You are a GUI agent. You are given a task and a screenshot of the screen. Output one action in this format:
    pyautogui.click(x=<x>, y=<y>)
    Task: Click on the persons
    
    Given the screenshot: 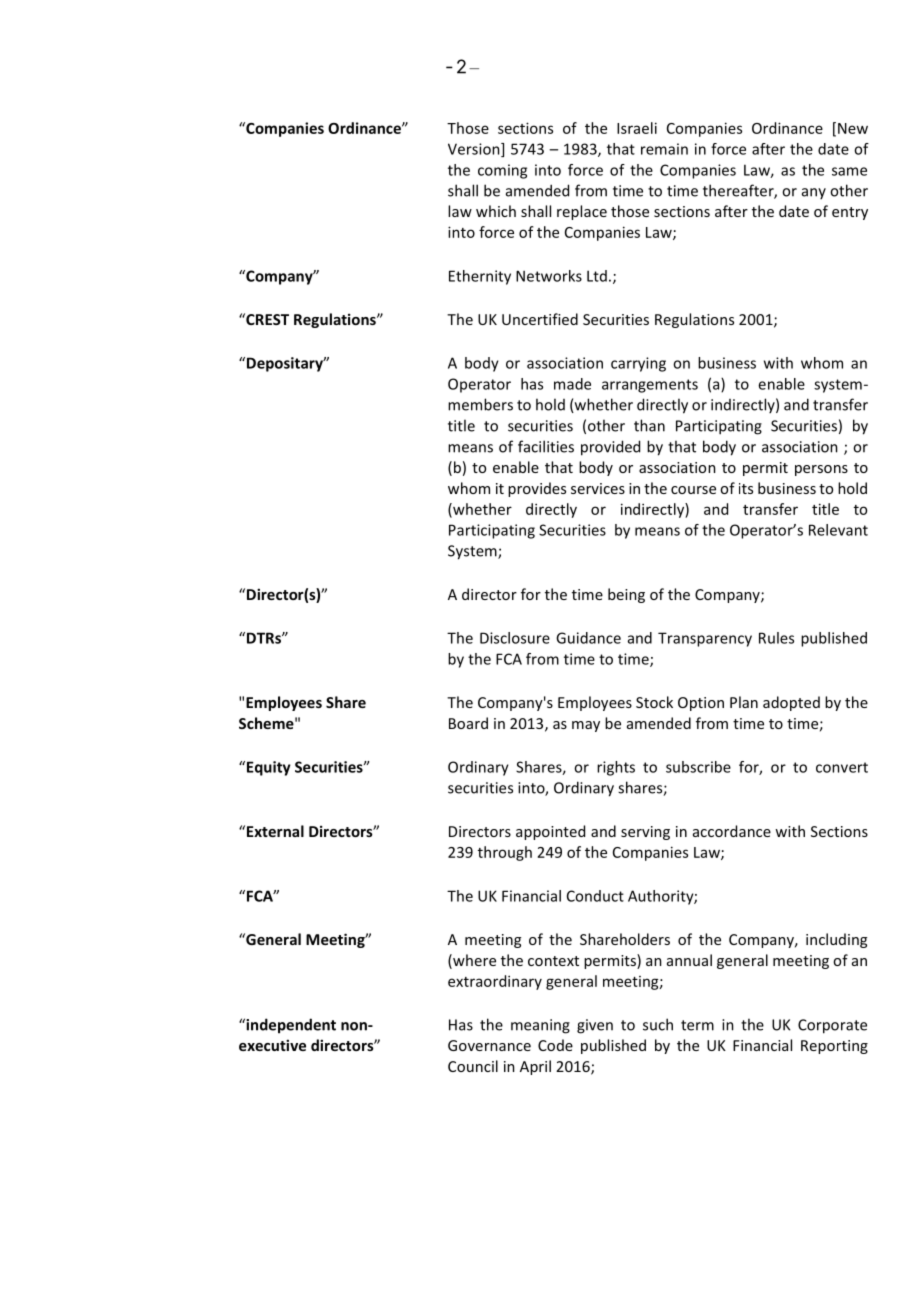 What is the action you would take?
    pyautogui.click(x=821, y=470)
